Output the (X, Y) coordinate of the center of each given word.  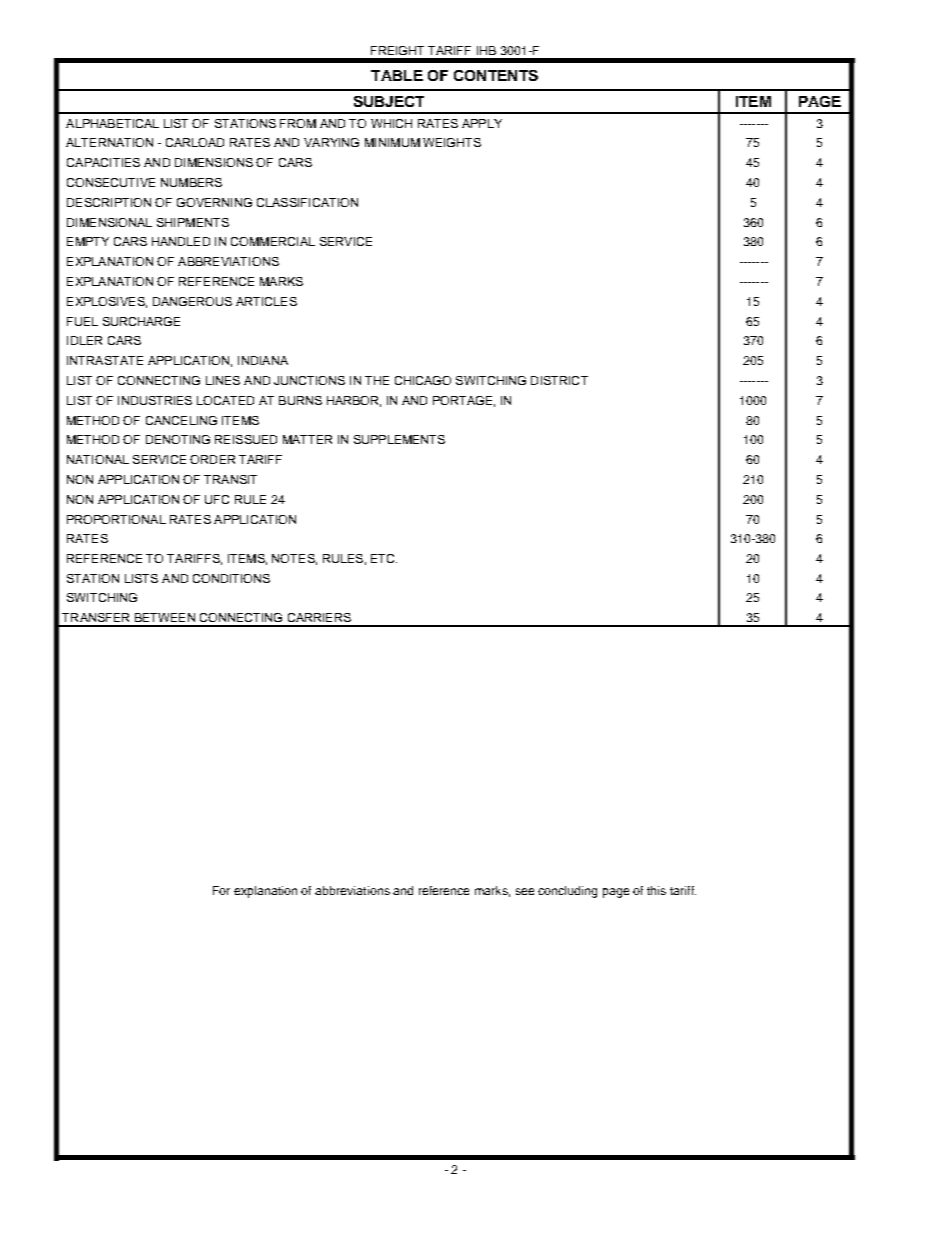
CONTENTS (496, 75)
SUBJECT (389, 101)
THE (377, 380)
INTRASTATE (105, 360)
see (525, 891)
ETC (384, 558)
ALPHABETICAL (112, 123)
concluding (567, 892)
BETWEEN (165, 617)
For (221, 890)
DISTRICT (559, 380)
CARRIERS (319, 617)
